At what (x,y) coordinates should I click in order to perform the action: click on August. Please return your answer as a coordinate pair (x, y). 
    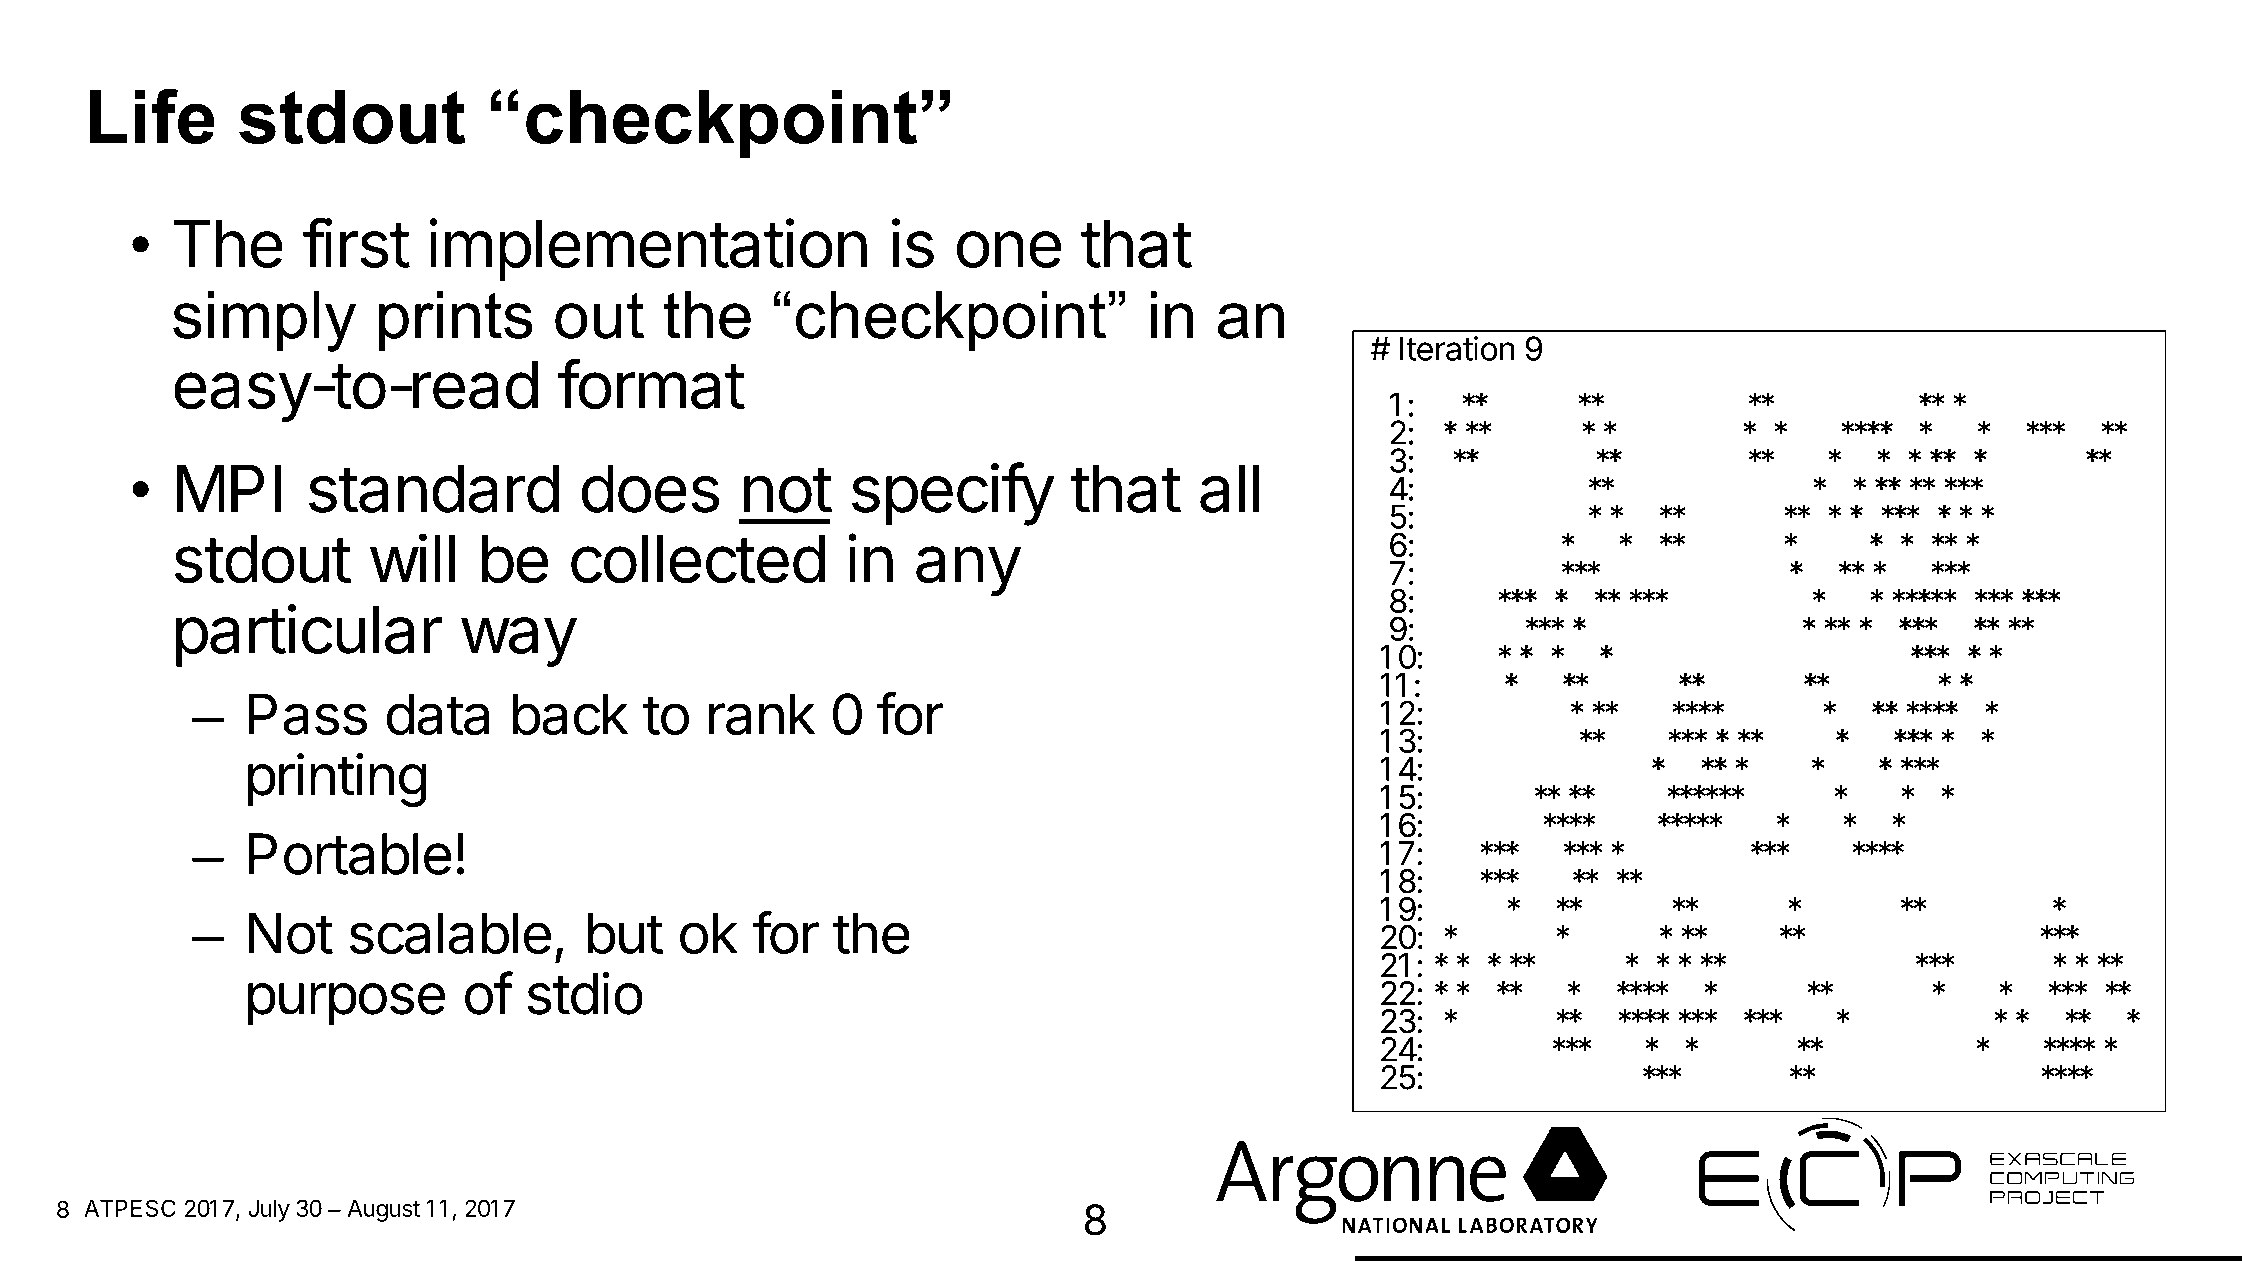
    Looking at the image, I should click on (383, 1211).
